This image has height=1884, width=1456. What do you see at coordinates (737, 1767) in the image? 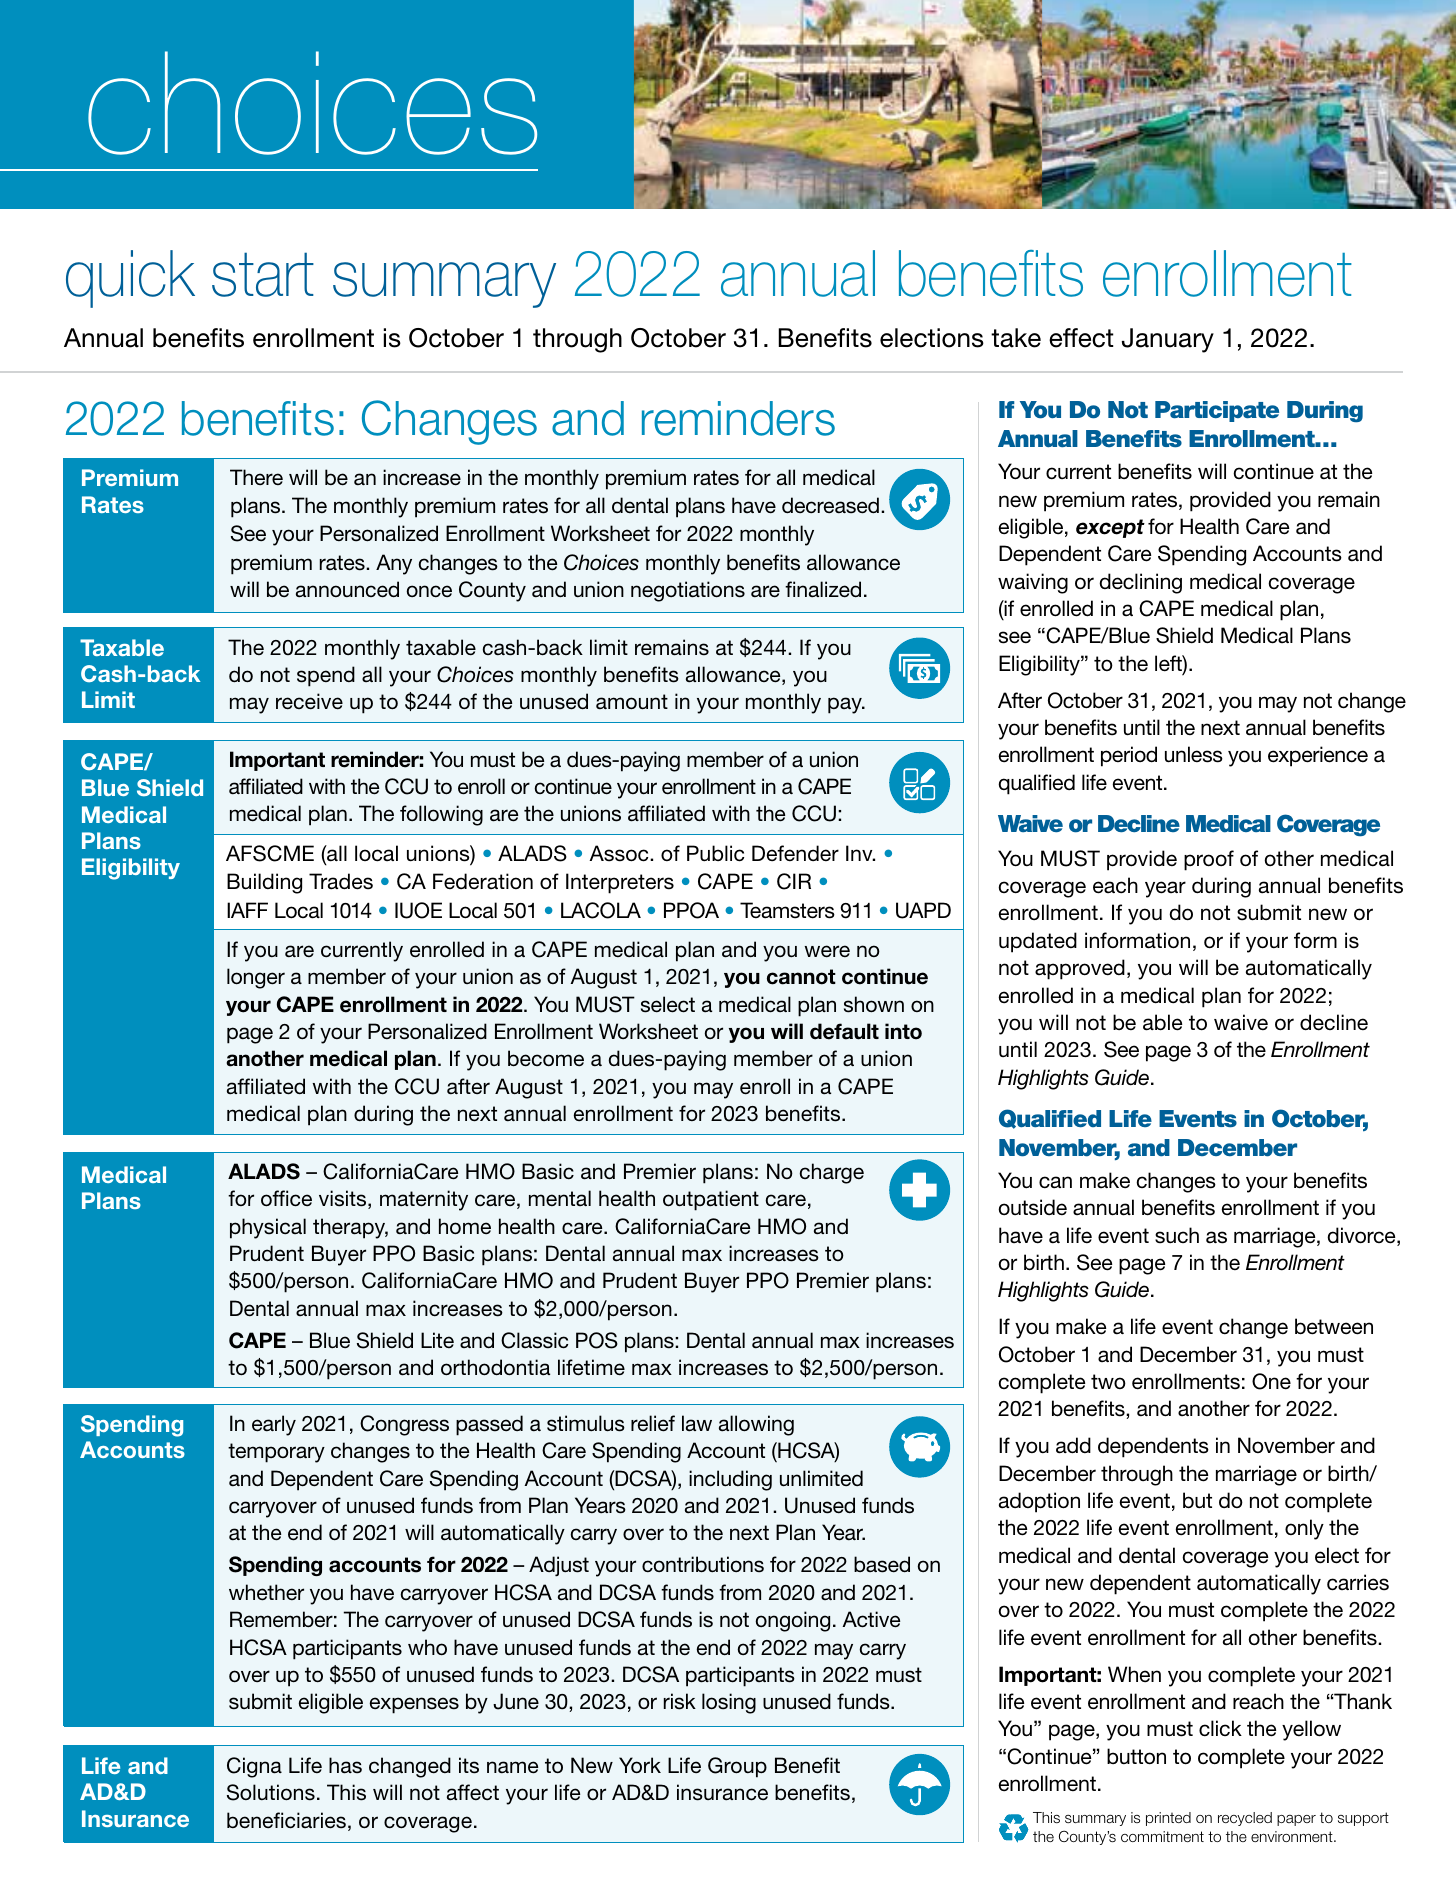
I see `Group` at bounding box center [737, 1767].
